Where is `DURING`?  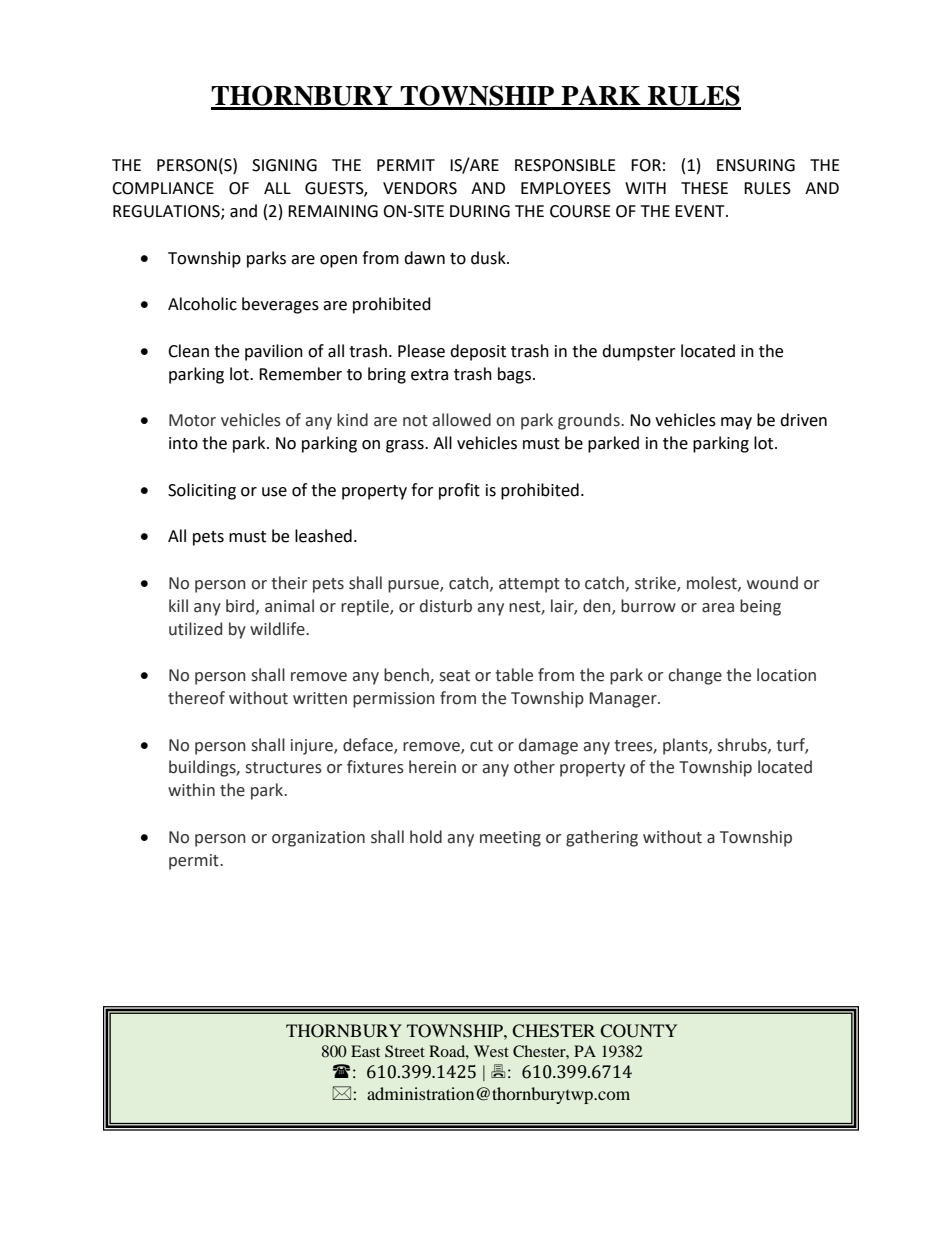 DURING is located at coordinates (480, 211).
